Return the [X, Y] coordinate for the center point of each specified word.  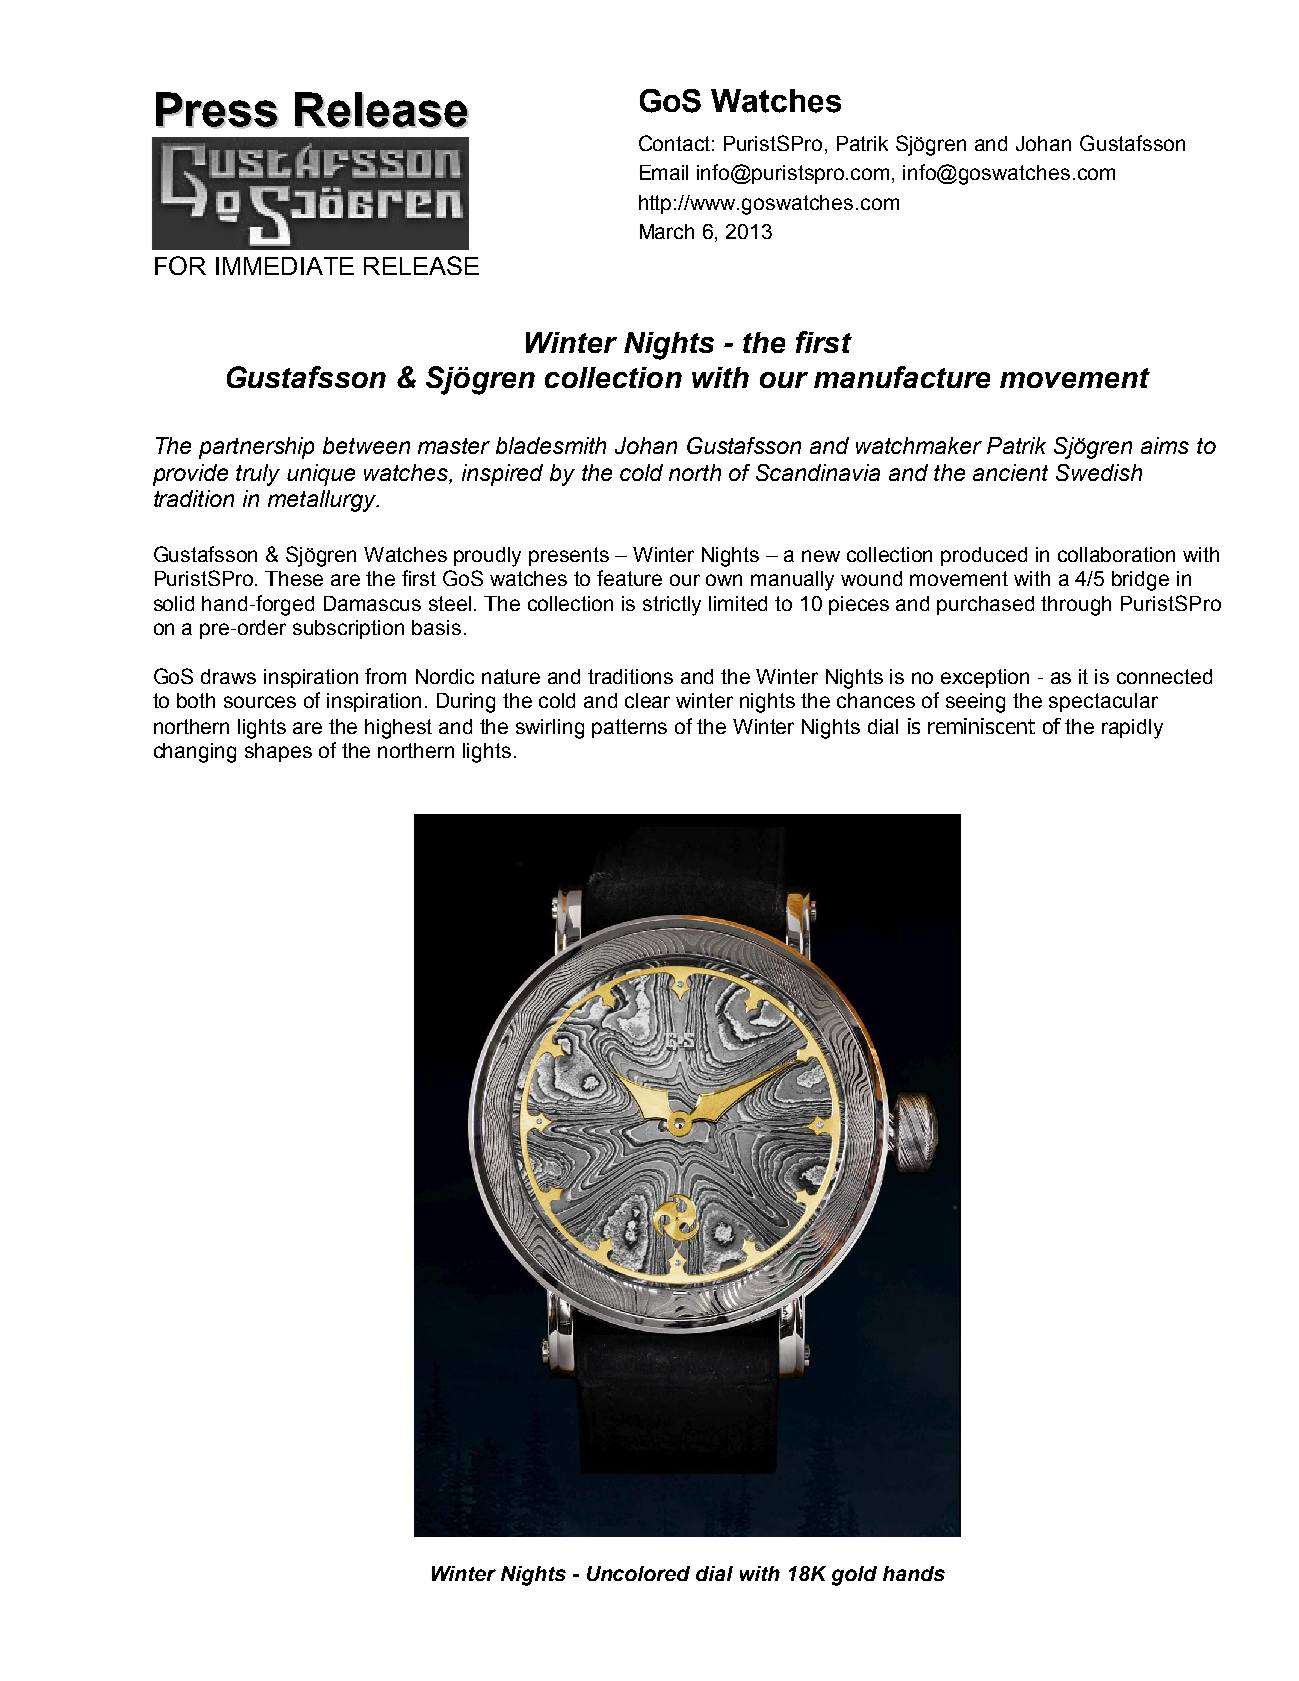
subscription [348, 629]
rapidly [1132, 729]
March [667, 231]
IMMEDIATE [285, 266]
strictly [672, 606]
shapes [278, 752]
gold [854, 1576]
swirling [550, 729]
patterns [629, 728]
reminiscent [981, 726]
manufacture [902, 377]
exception [985, 678]
